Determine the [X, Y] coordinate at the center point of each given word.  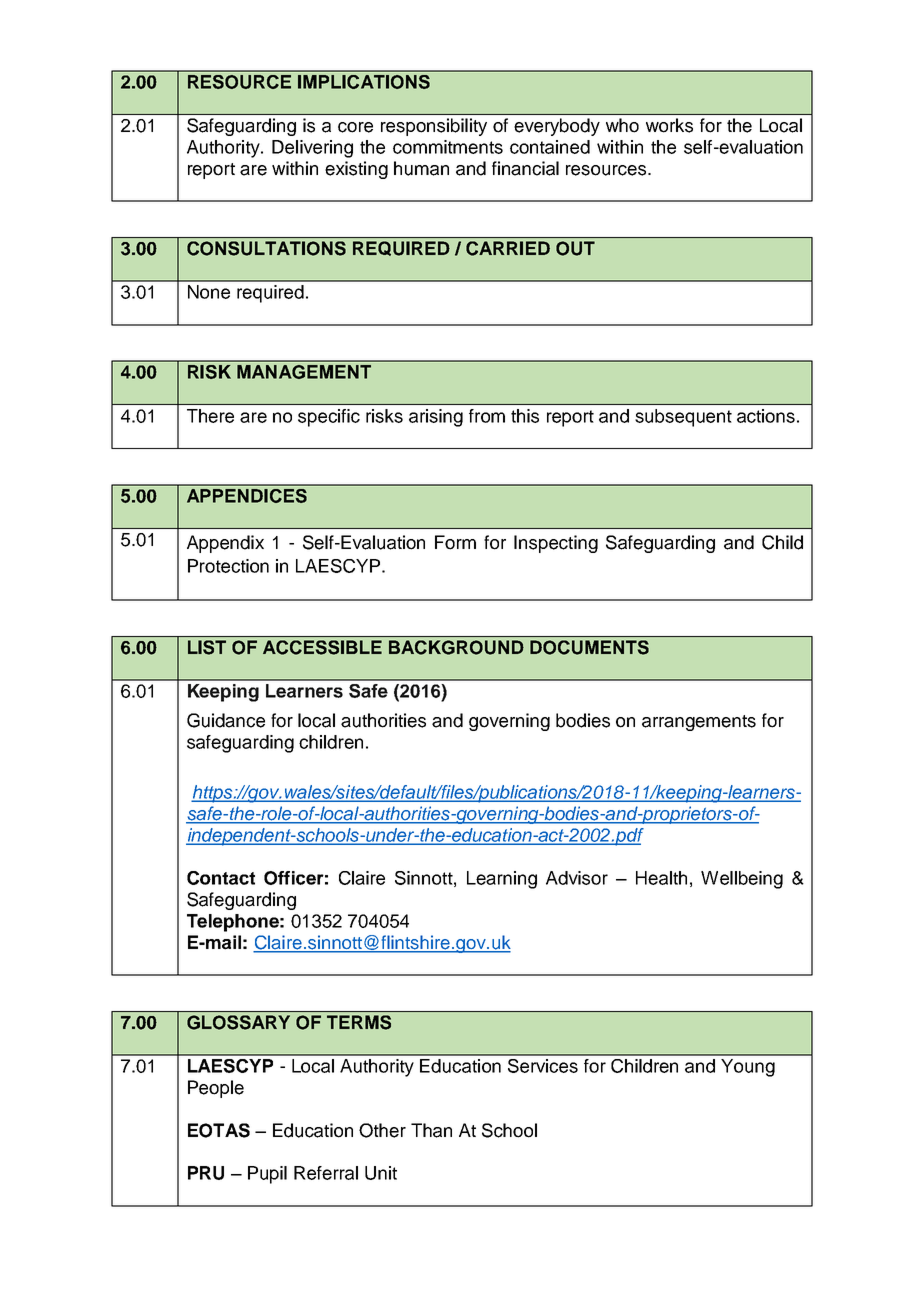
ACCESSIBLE [322, 647]
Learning [502, 880]
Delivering [312, 149]
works [669, 125]
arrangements [699, 723]
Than [431, 1130]
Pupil [267, 1175]
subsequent [683, 418]
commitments [448, 147]
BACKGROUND [456, 647]
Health [661, 878]
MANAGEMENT [304, 372]
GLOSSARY [238, 1022]
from [487, 416]
